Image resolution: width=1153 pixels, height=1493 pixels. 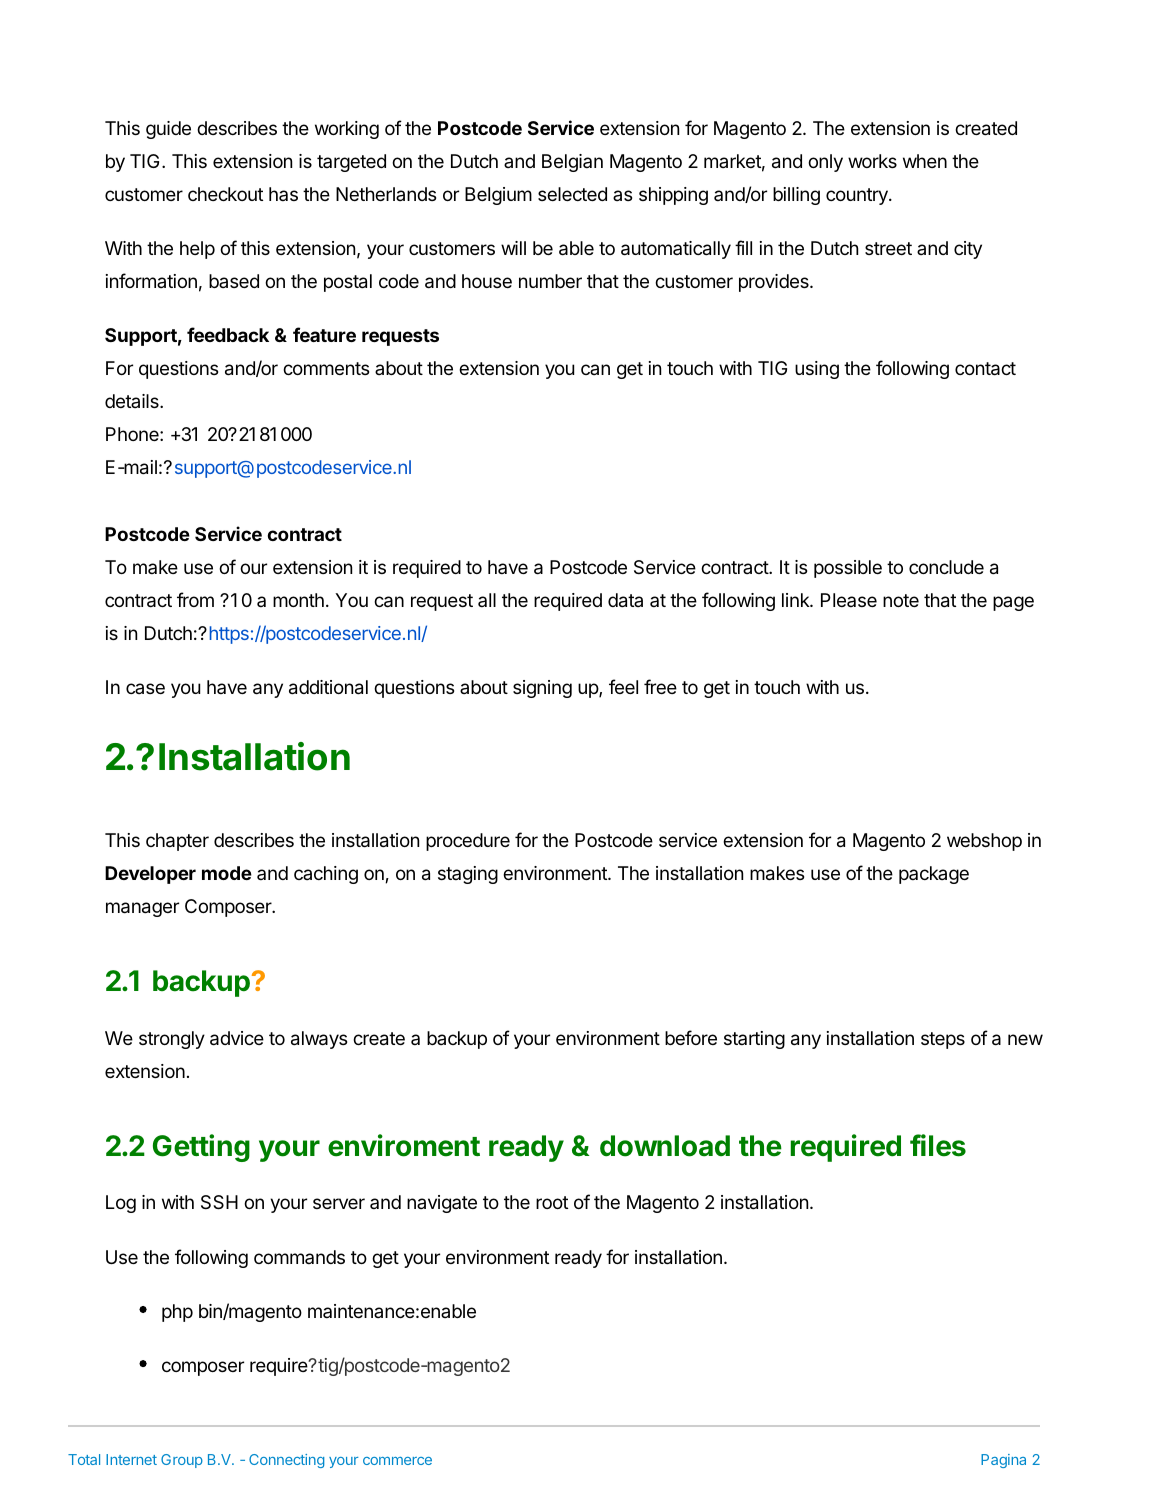 I want to click on Belgian, so click(x=572, y=163).
